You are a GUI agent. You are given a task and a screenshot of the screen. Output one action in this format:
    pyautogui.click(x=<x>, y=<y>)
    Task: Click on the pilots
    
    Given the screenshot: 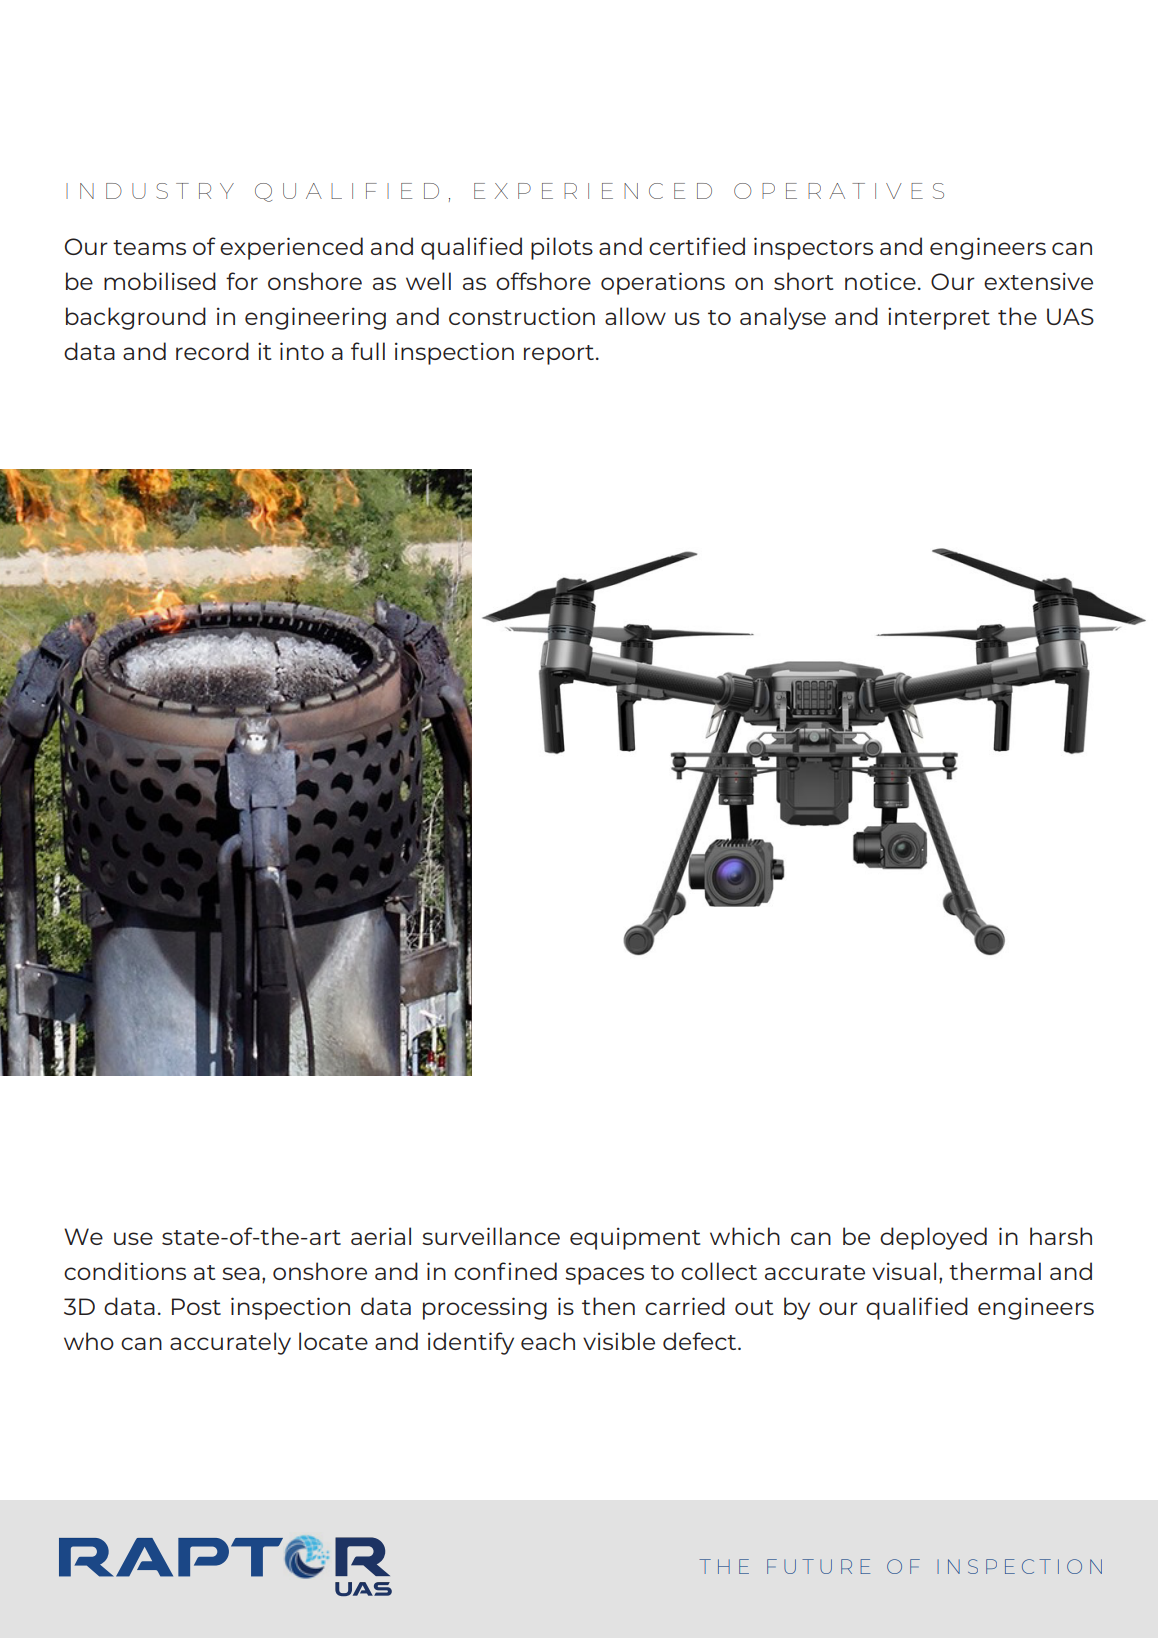 What is the action you would take?
    pyautogui.click(x=562, y=248)
